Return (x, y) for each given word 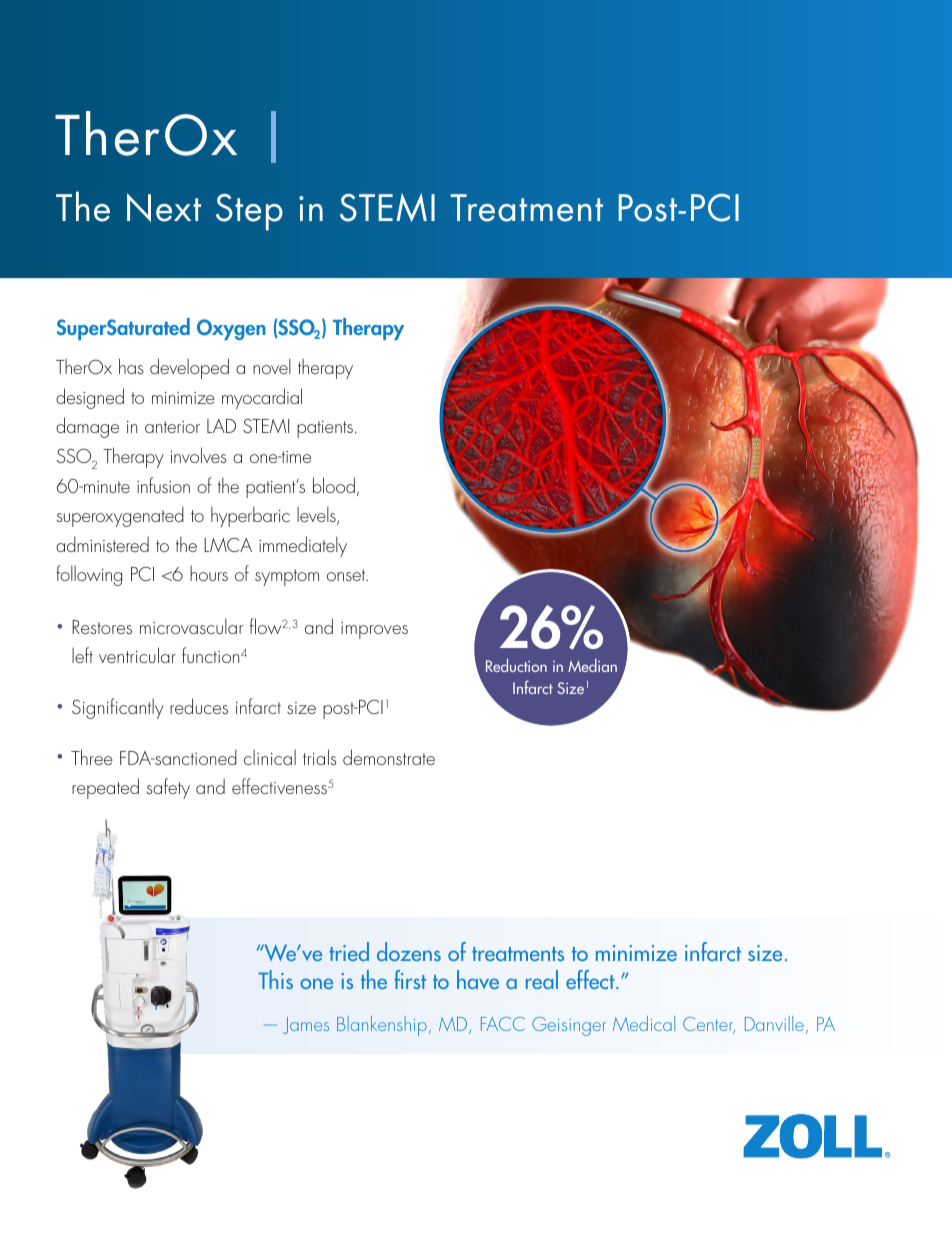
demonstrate (389, 757)
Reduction (516, 665)
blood (334, 485)
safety (168, 788)
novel (272, 366)
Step (249, 212)
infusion (163, 485)
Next (164, 207)
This (275, 979)
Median (592, 665)
